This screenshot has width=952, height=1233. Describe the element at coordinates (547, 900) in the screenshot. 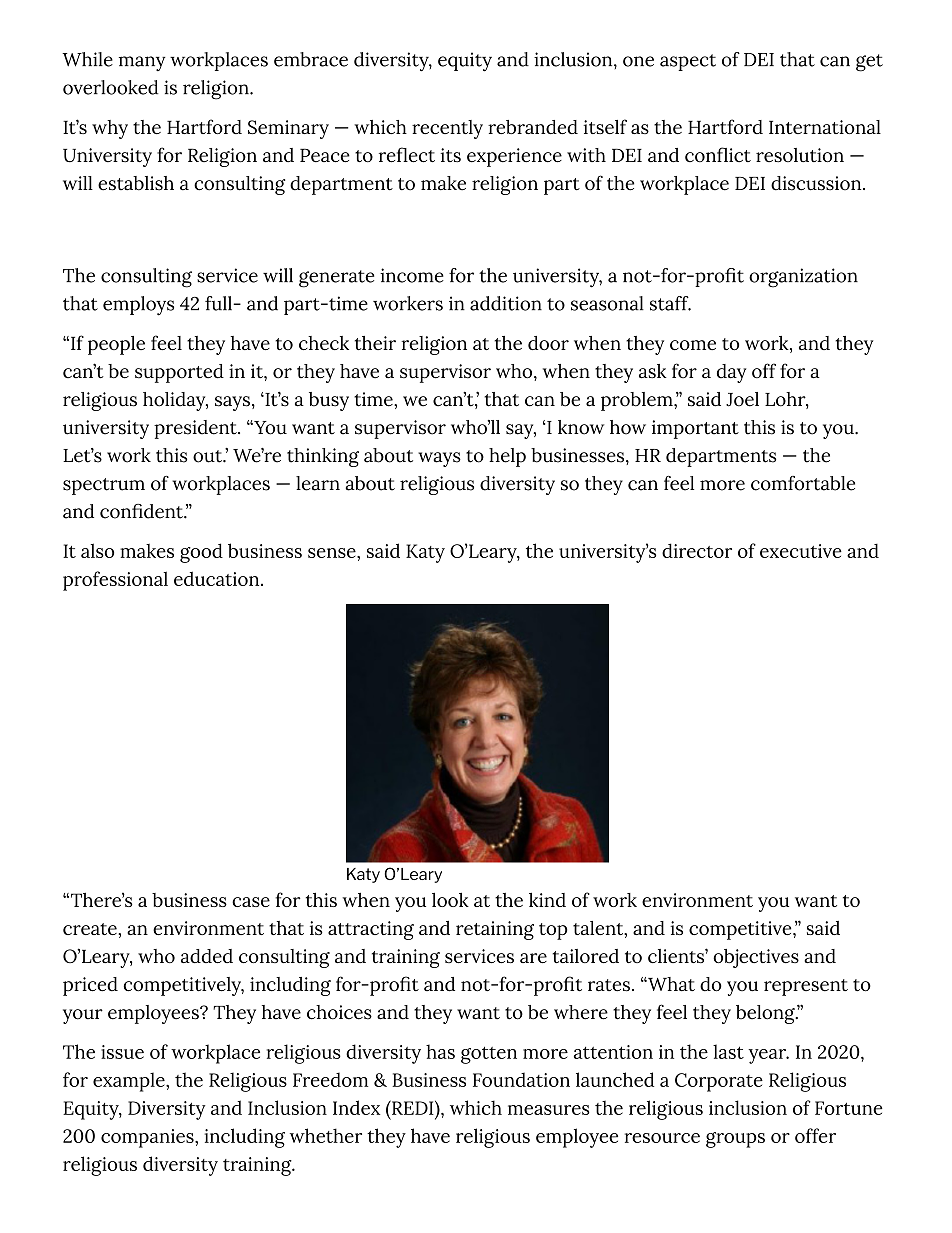

I see `kind` at that location.
